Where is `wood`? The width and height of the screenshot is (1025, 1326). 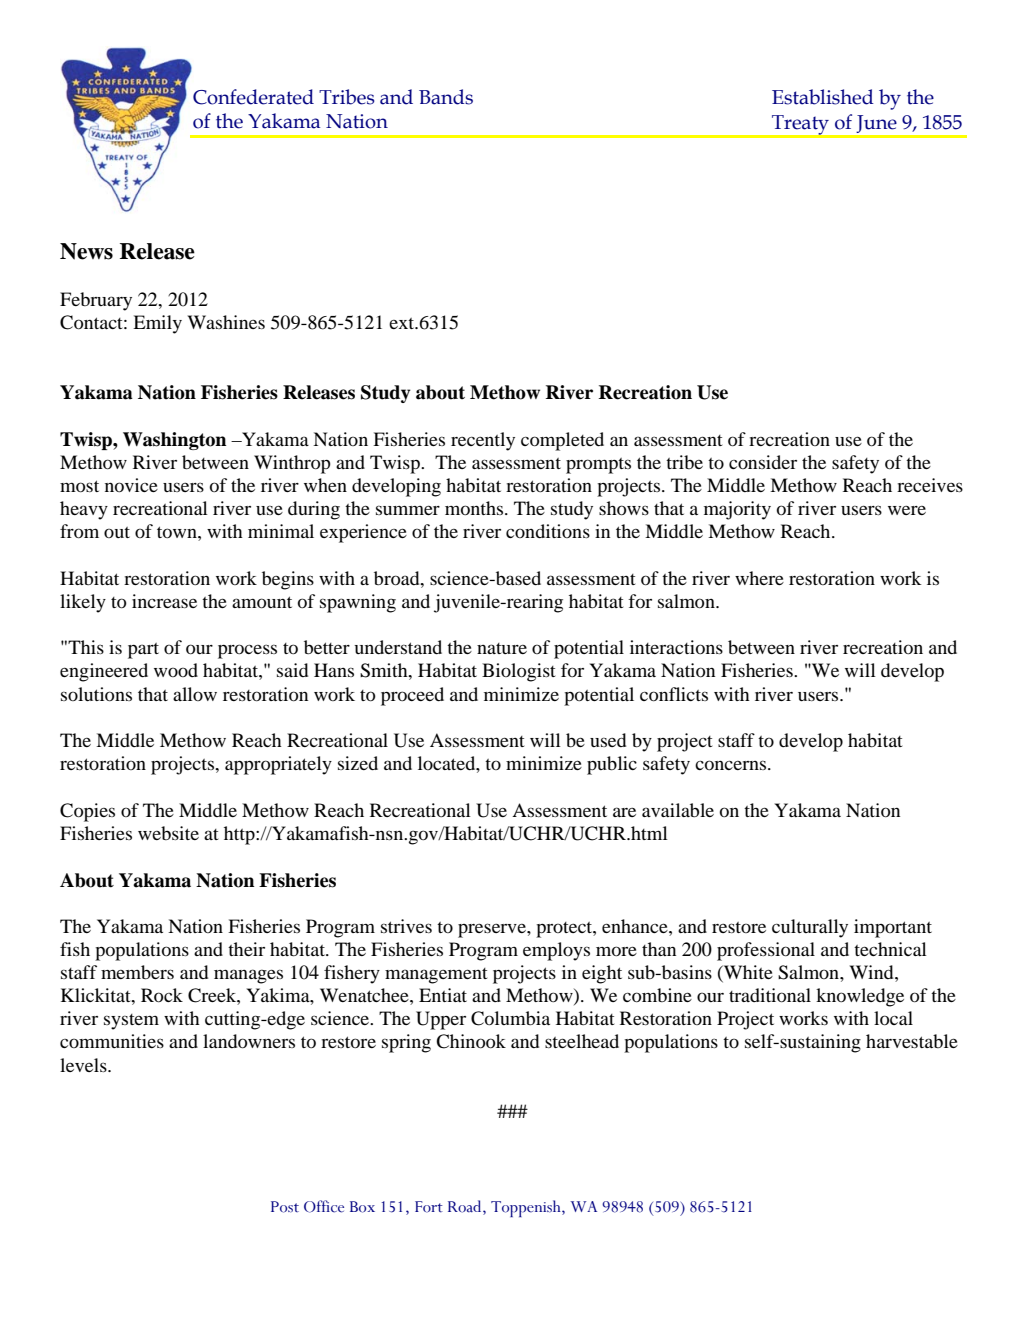
wood is located at coordinates (176, 670).
